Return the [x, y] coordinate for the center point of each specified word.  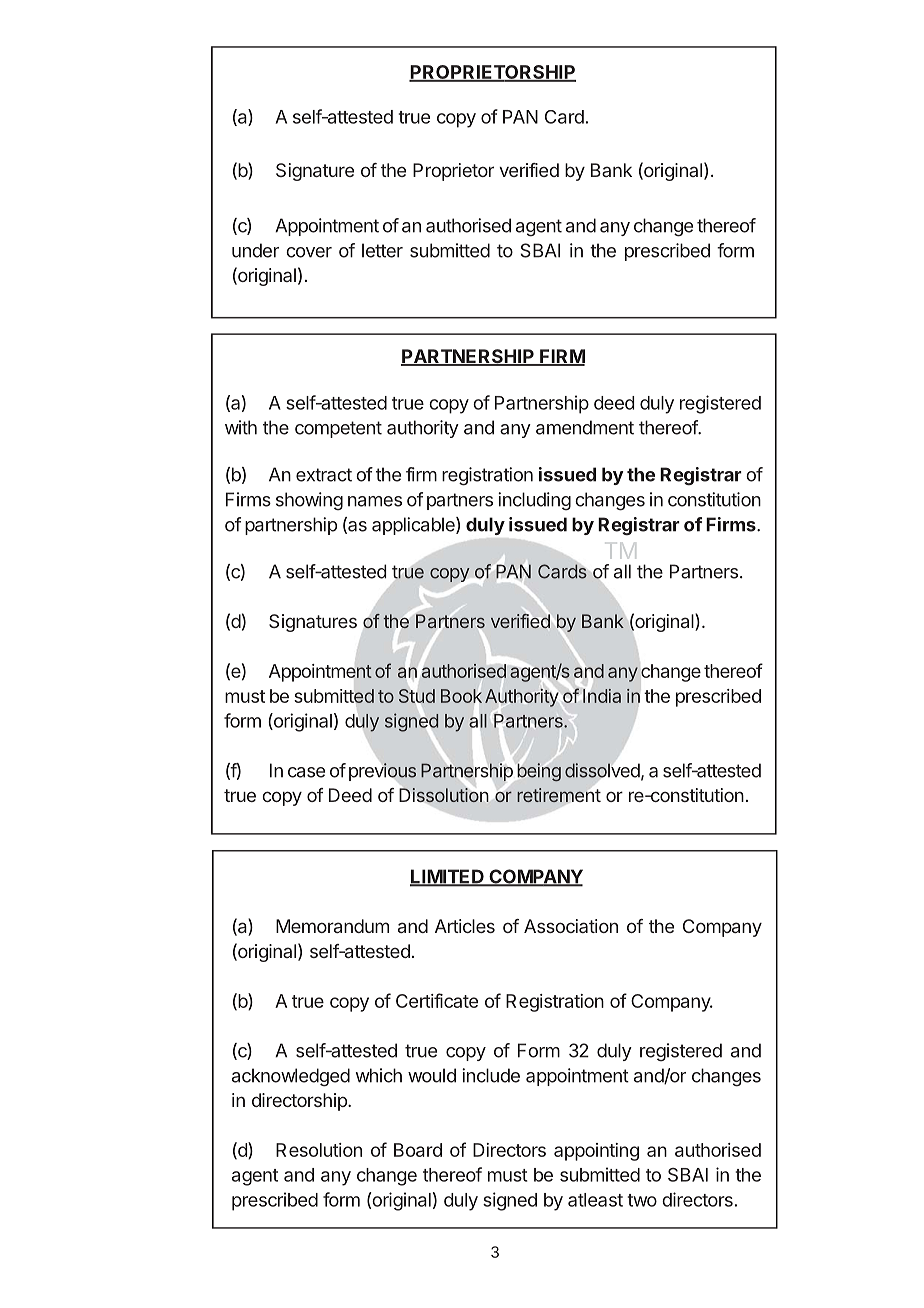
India [602, 696]
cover [309, 252]
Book [461, 696]
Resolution [319, 1150]
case [306, 772]
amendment [585, 427]
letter [382, 250]
